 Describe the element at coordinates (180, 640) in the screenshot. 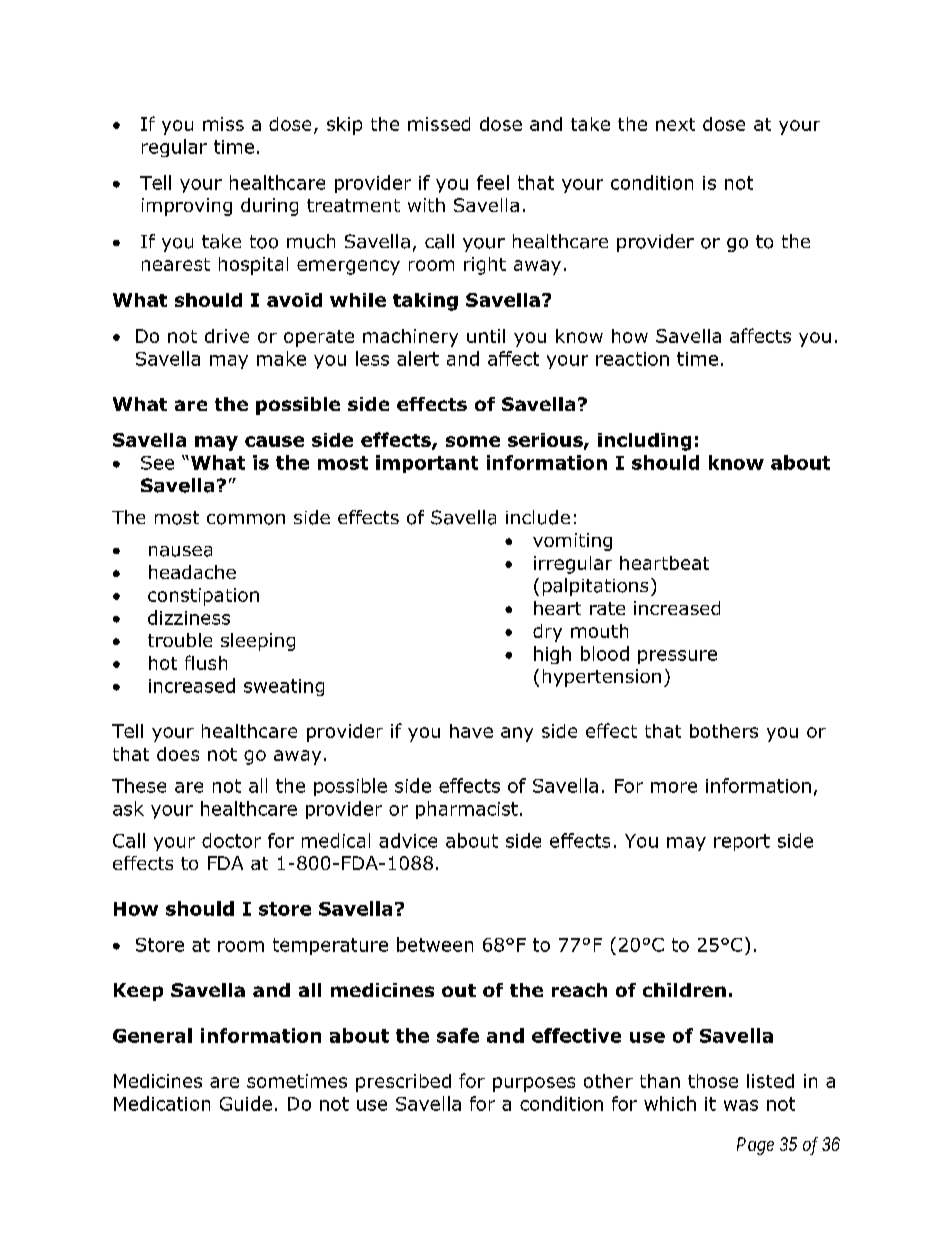

I see `trouble` at that location.
